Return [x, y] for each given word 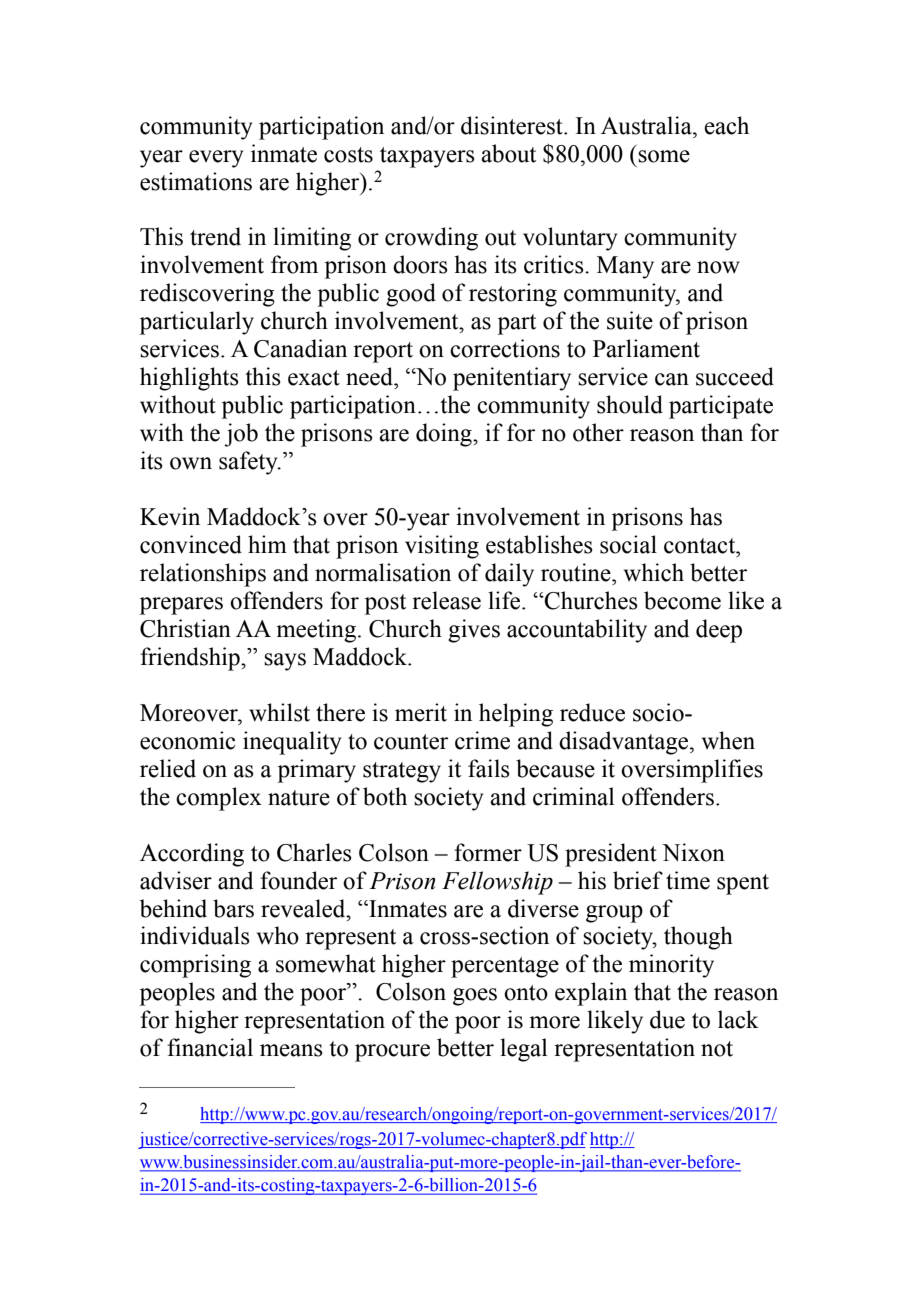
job [241, 435]
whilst [279, 712]
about [508, 153]
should [630, 404]
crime [482, 740]
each [726, 125]
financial [210, 1047]
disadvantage [625, 743]
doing [445, 435]
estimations [196, 181]
